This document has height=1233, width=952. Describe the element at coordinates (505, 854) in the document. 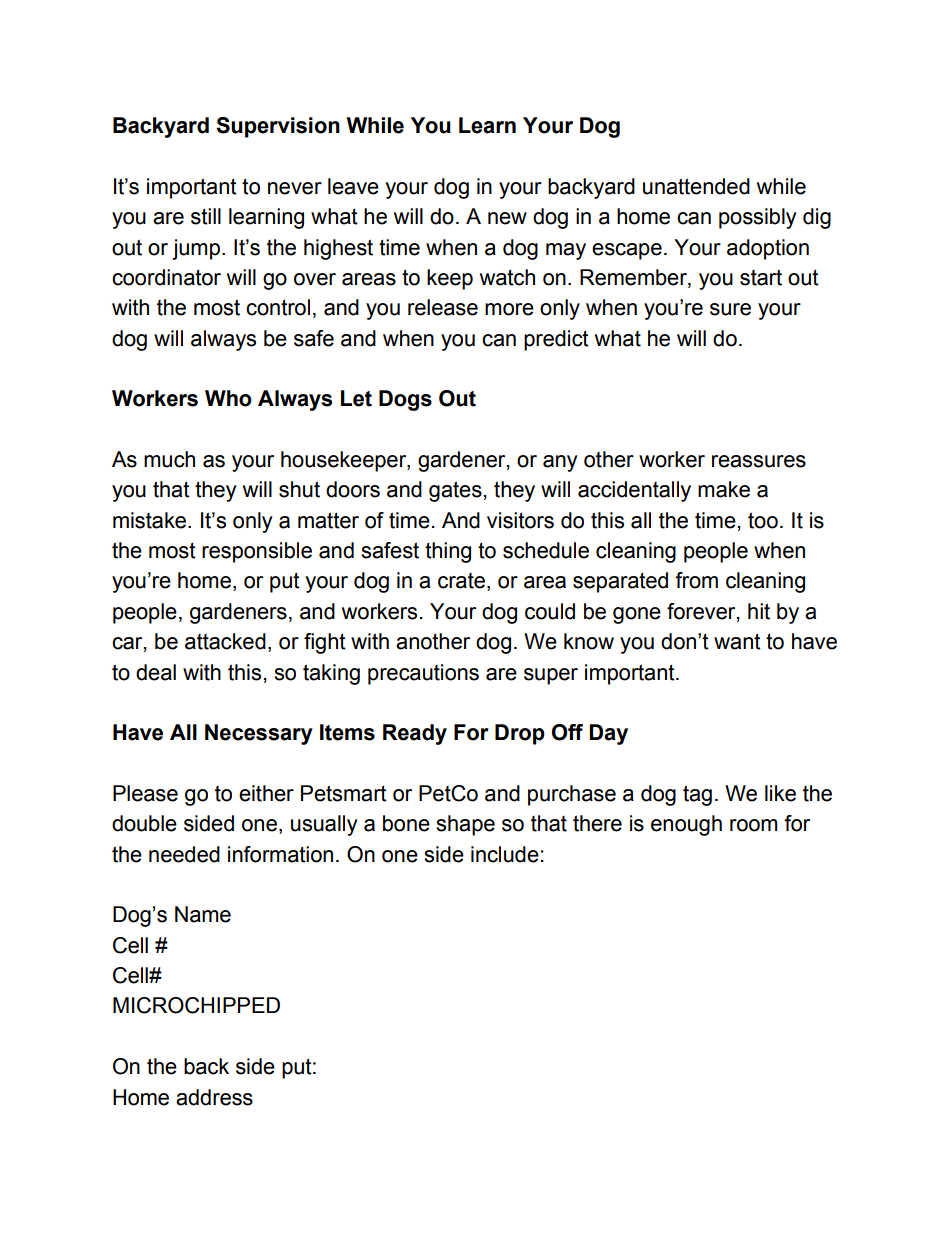

I see `include` at that location.
